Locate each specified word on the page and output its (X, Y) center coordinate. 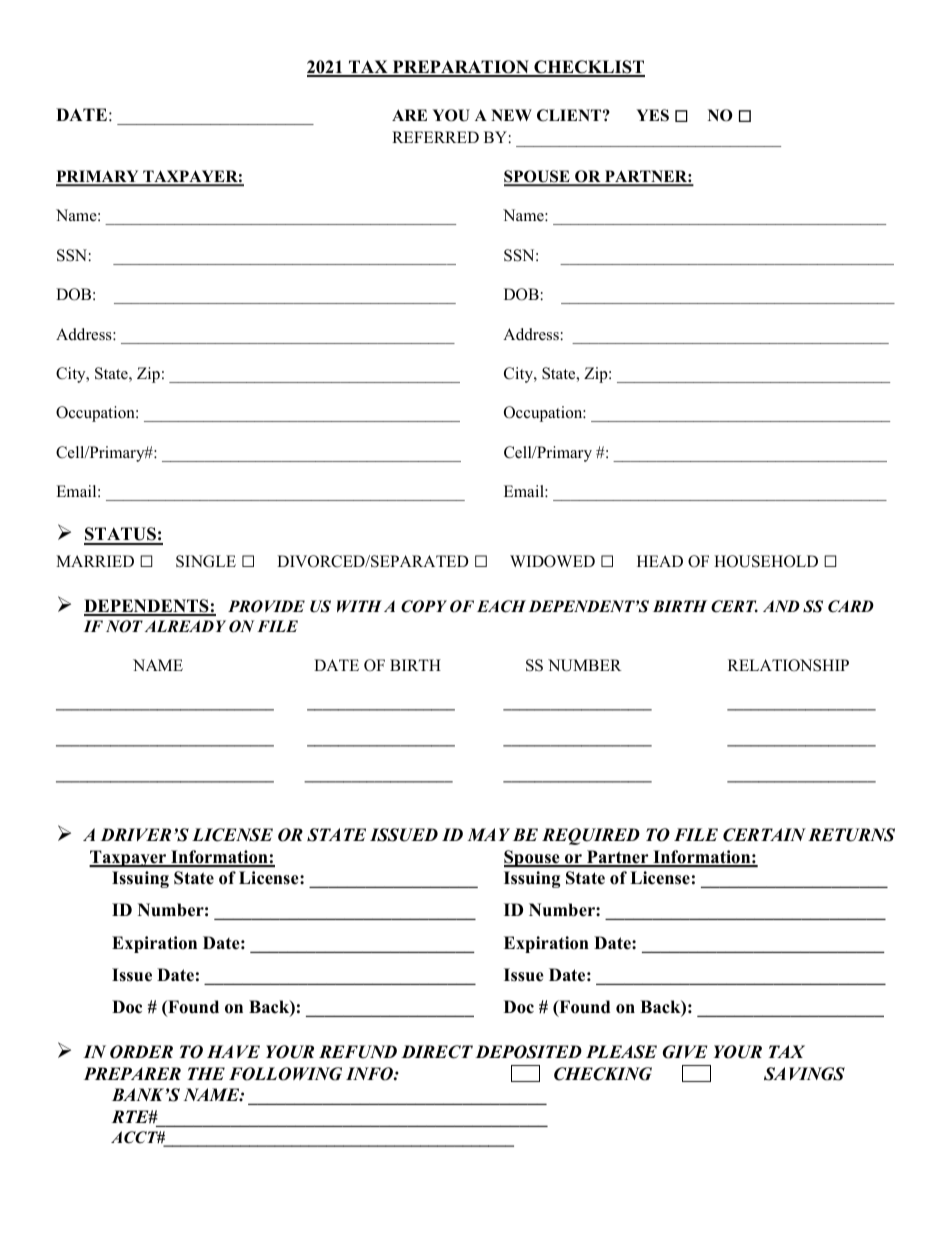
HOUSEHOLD (766, 561)
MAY (488, 834)
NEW (511, 115)
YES (652, 115)
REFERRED (435, 137)
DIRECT (437, 1052)
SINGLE (206, 561)
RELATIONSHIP (788, 665)
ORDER (141, 1052)
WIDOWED (552, 561)
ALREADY (185, 626)
